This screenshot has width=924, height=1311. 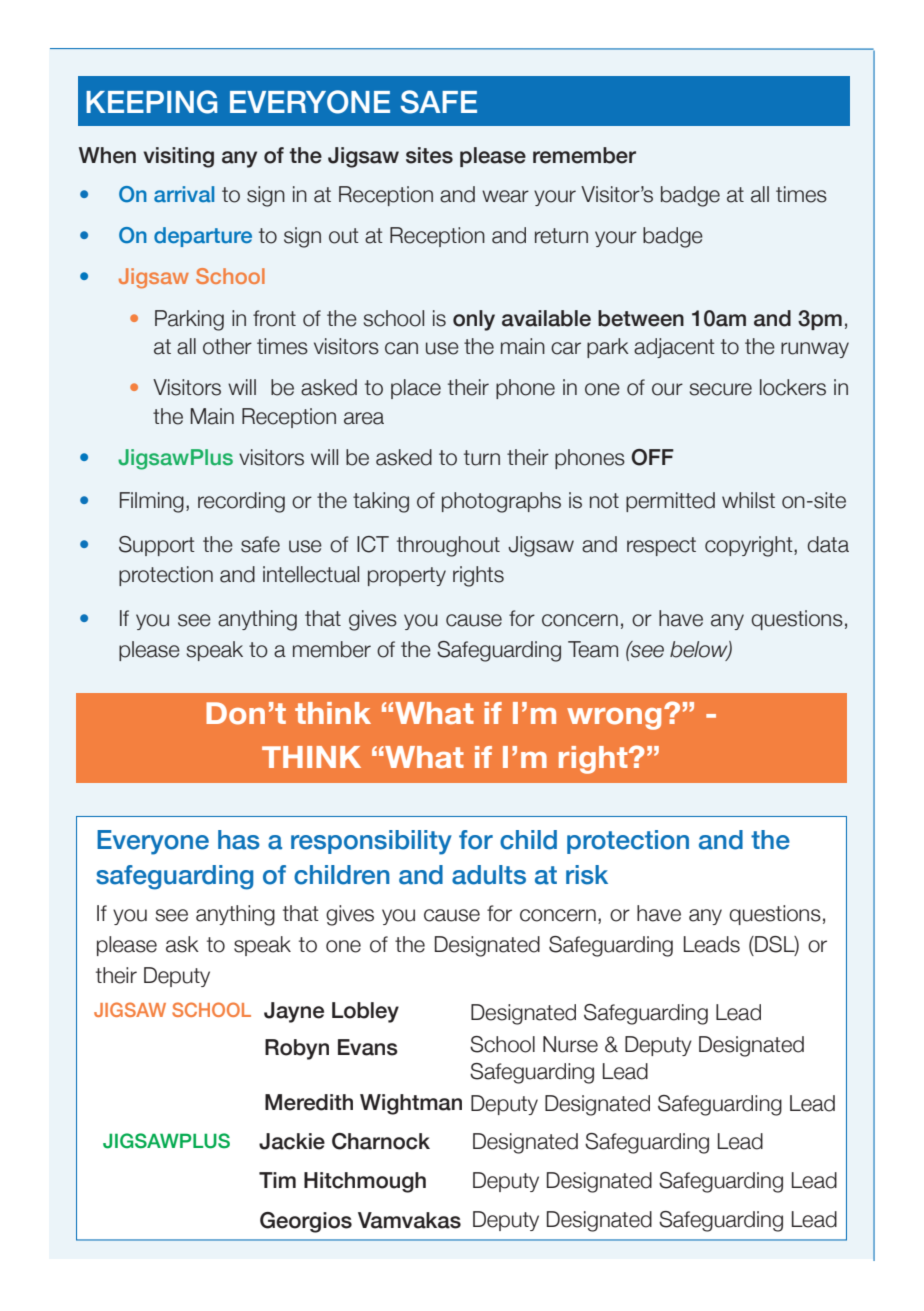 What do you see at coordinates (505, 196) in the screenshot?
I see `wear` at bounding box center [505, 196].
